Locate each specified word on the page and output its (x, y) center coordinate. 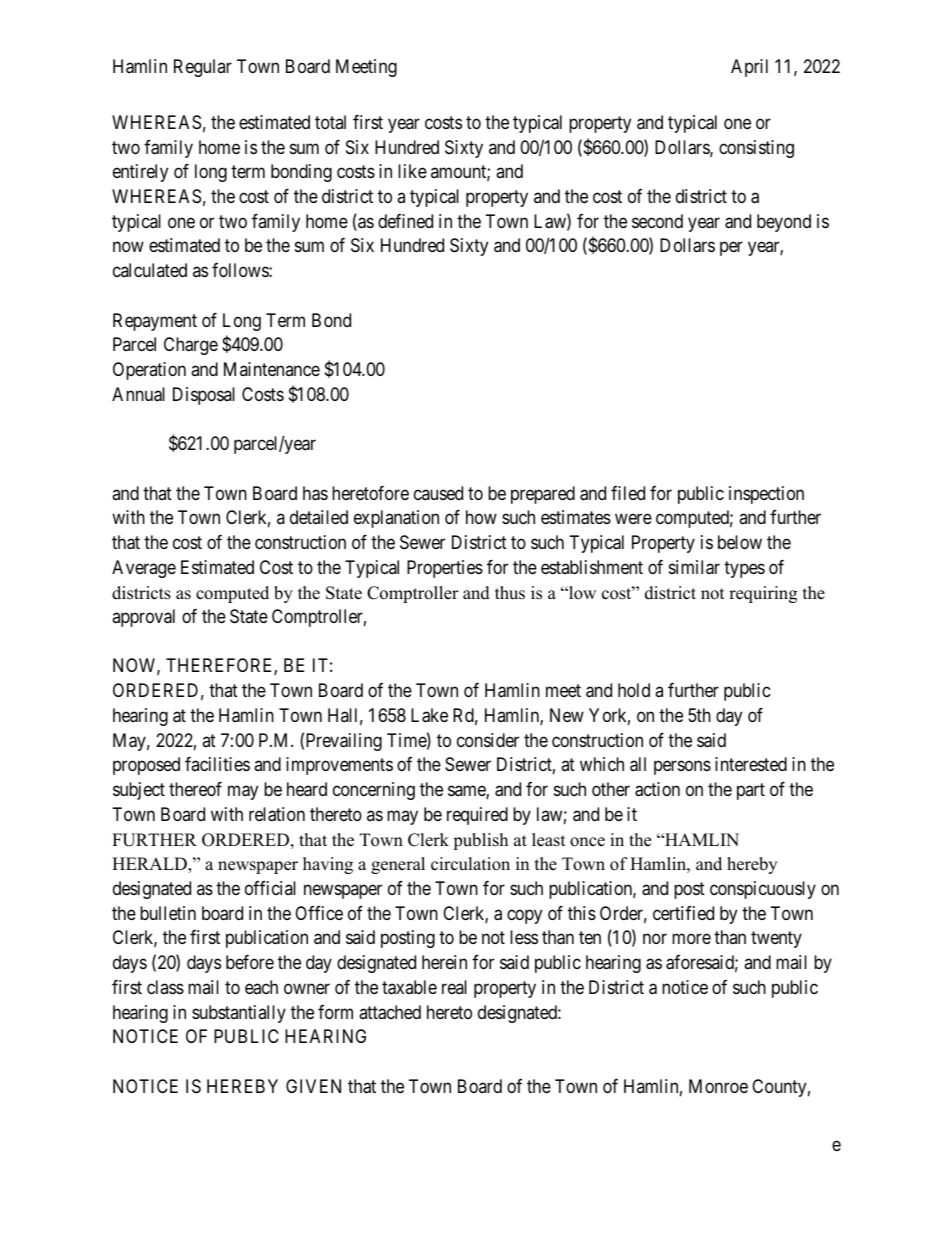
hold (634, 690)
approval (143, 618)
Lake (429, 715)
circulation (470, 864)
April (749, 68)
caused (438, 493)
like (412, 171)
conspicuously (763, 890)
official (270, 888)
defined (405, 221)
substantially (239, 1014)
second (657, 221)
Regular (203, 68)
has (315, 493)
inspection (766, 495)
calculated (150, 270)
